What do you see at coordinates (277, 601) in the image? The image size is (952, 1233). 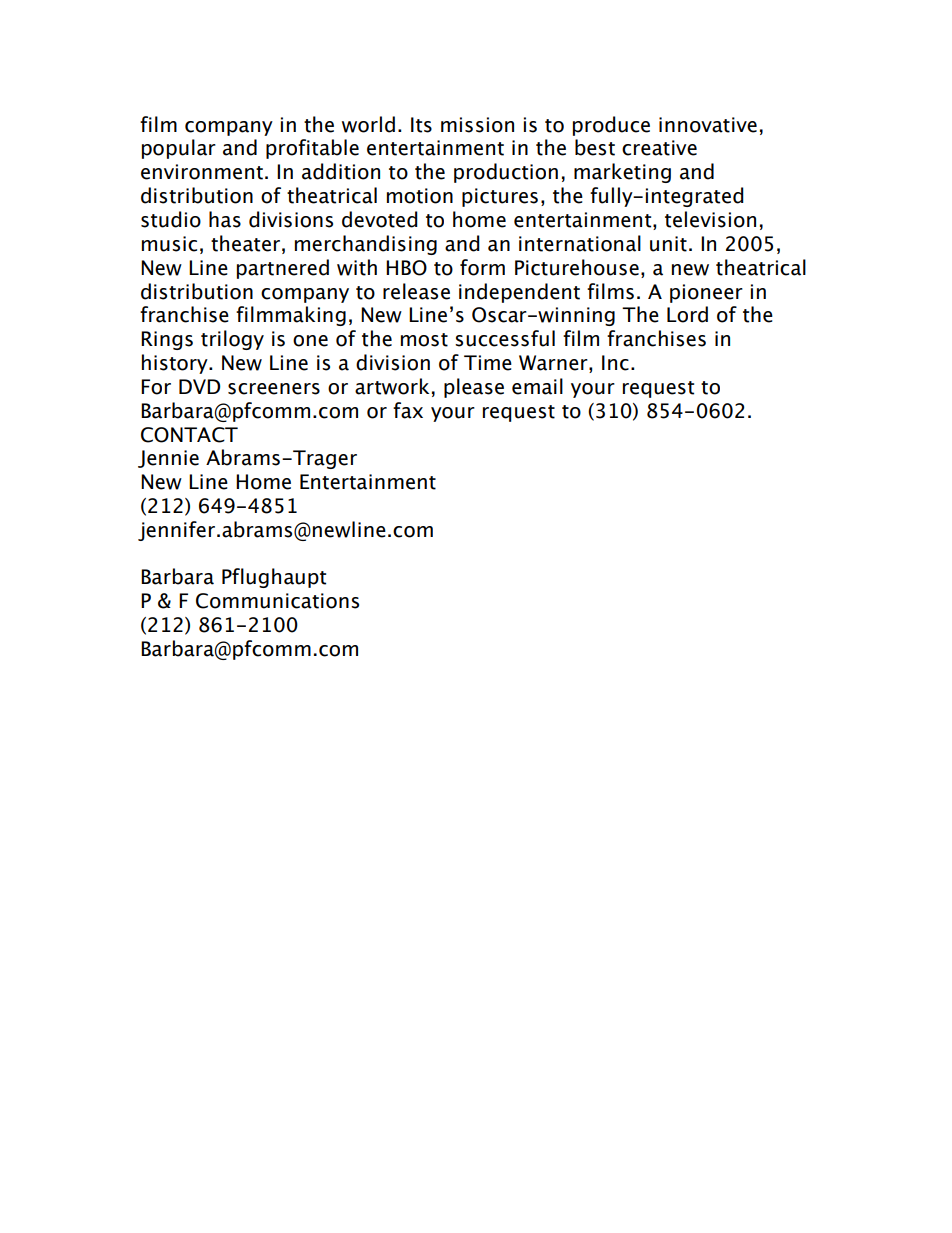 I see `Communications` at bounding box center [277, 601].
